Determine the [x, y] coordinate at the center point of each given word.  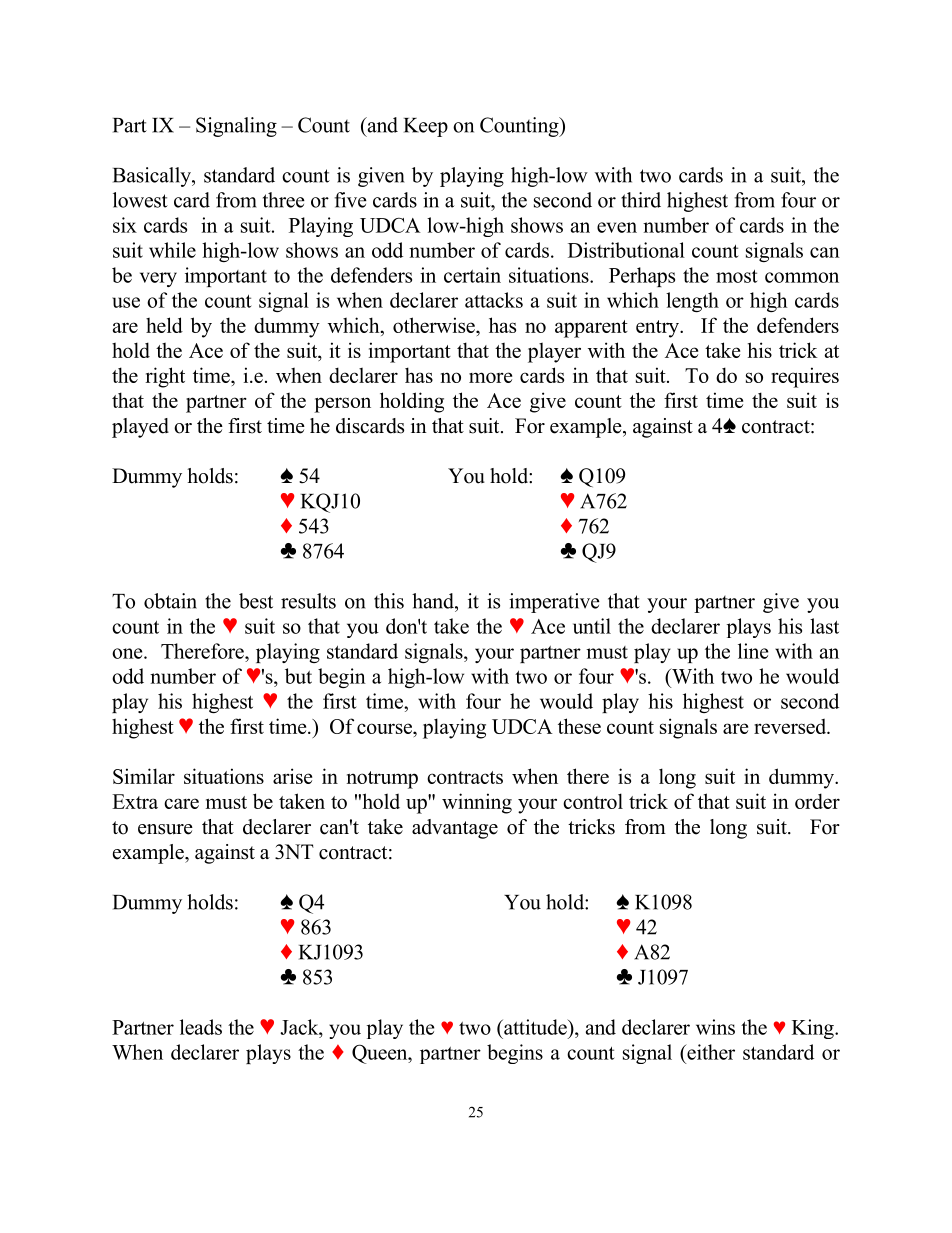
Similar [144, 776]
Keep [426, 127]
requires [805, 377]
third [641, 200]
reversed [791, 726]
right [165, 377]
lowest [140, 200]
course [385, 728]
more [490, 377]
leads [201, 1027]
